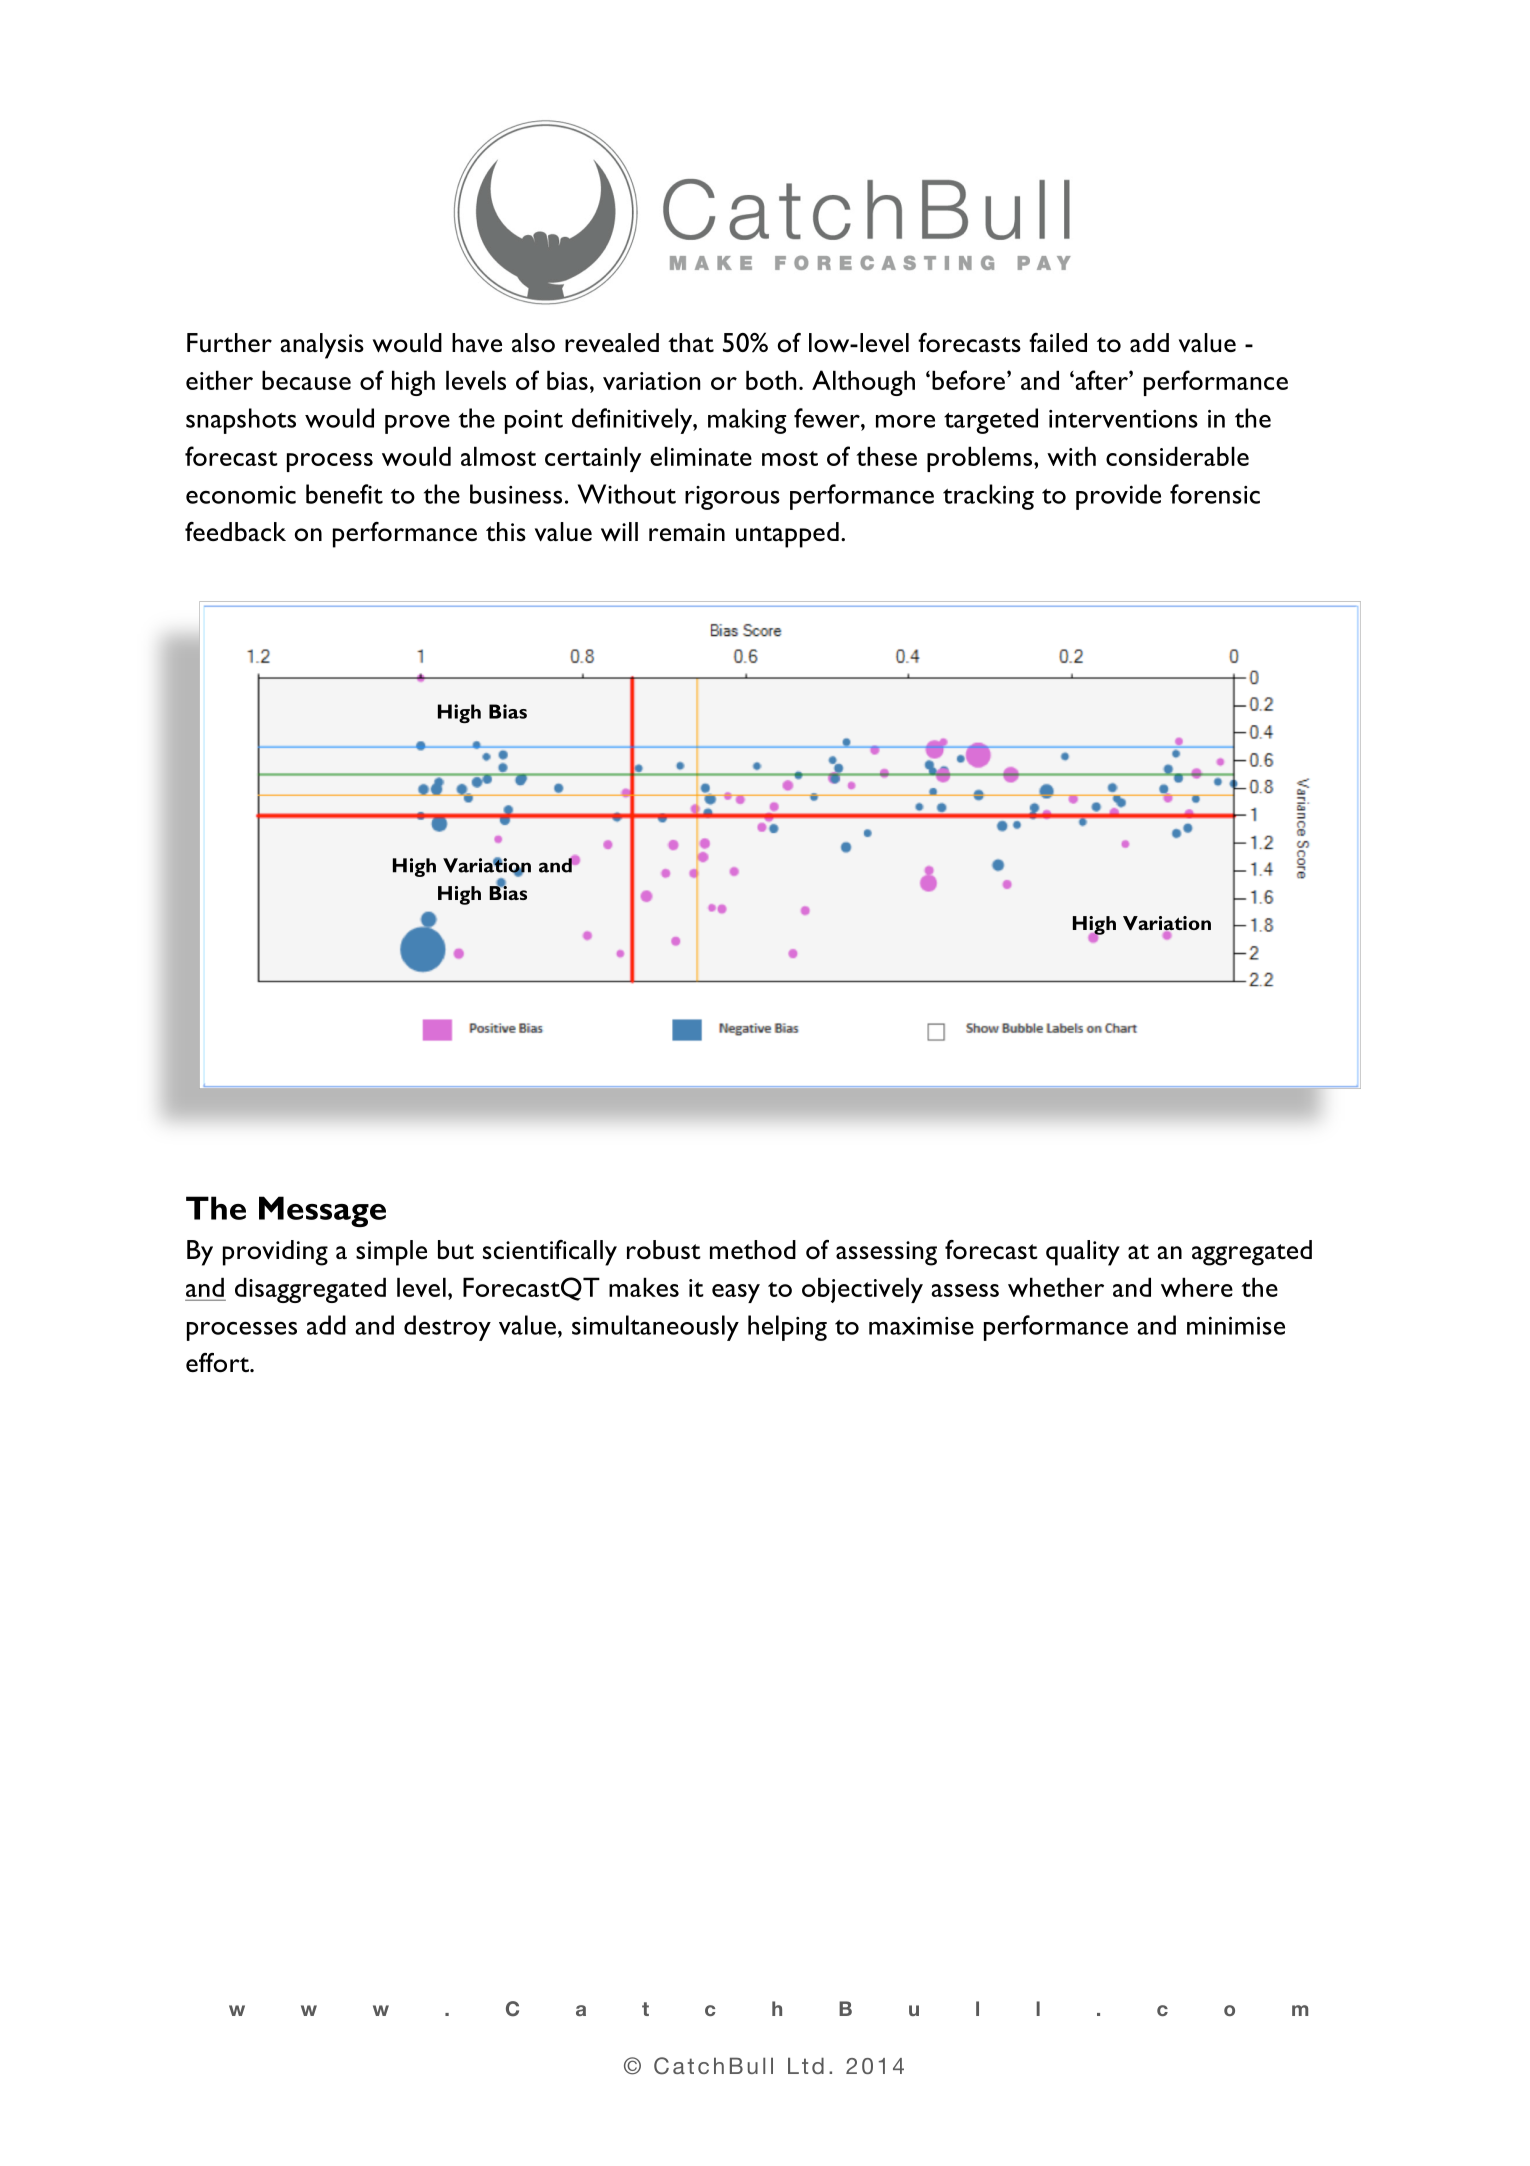  What do you see at coordinates (1083, 1253) in the screenshot?
I see `quality` at bounding box center [1083, 1253].
